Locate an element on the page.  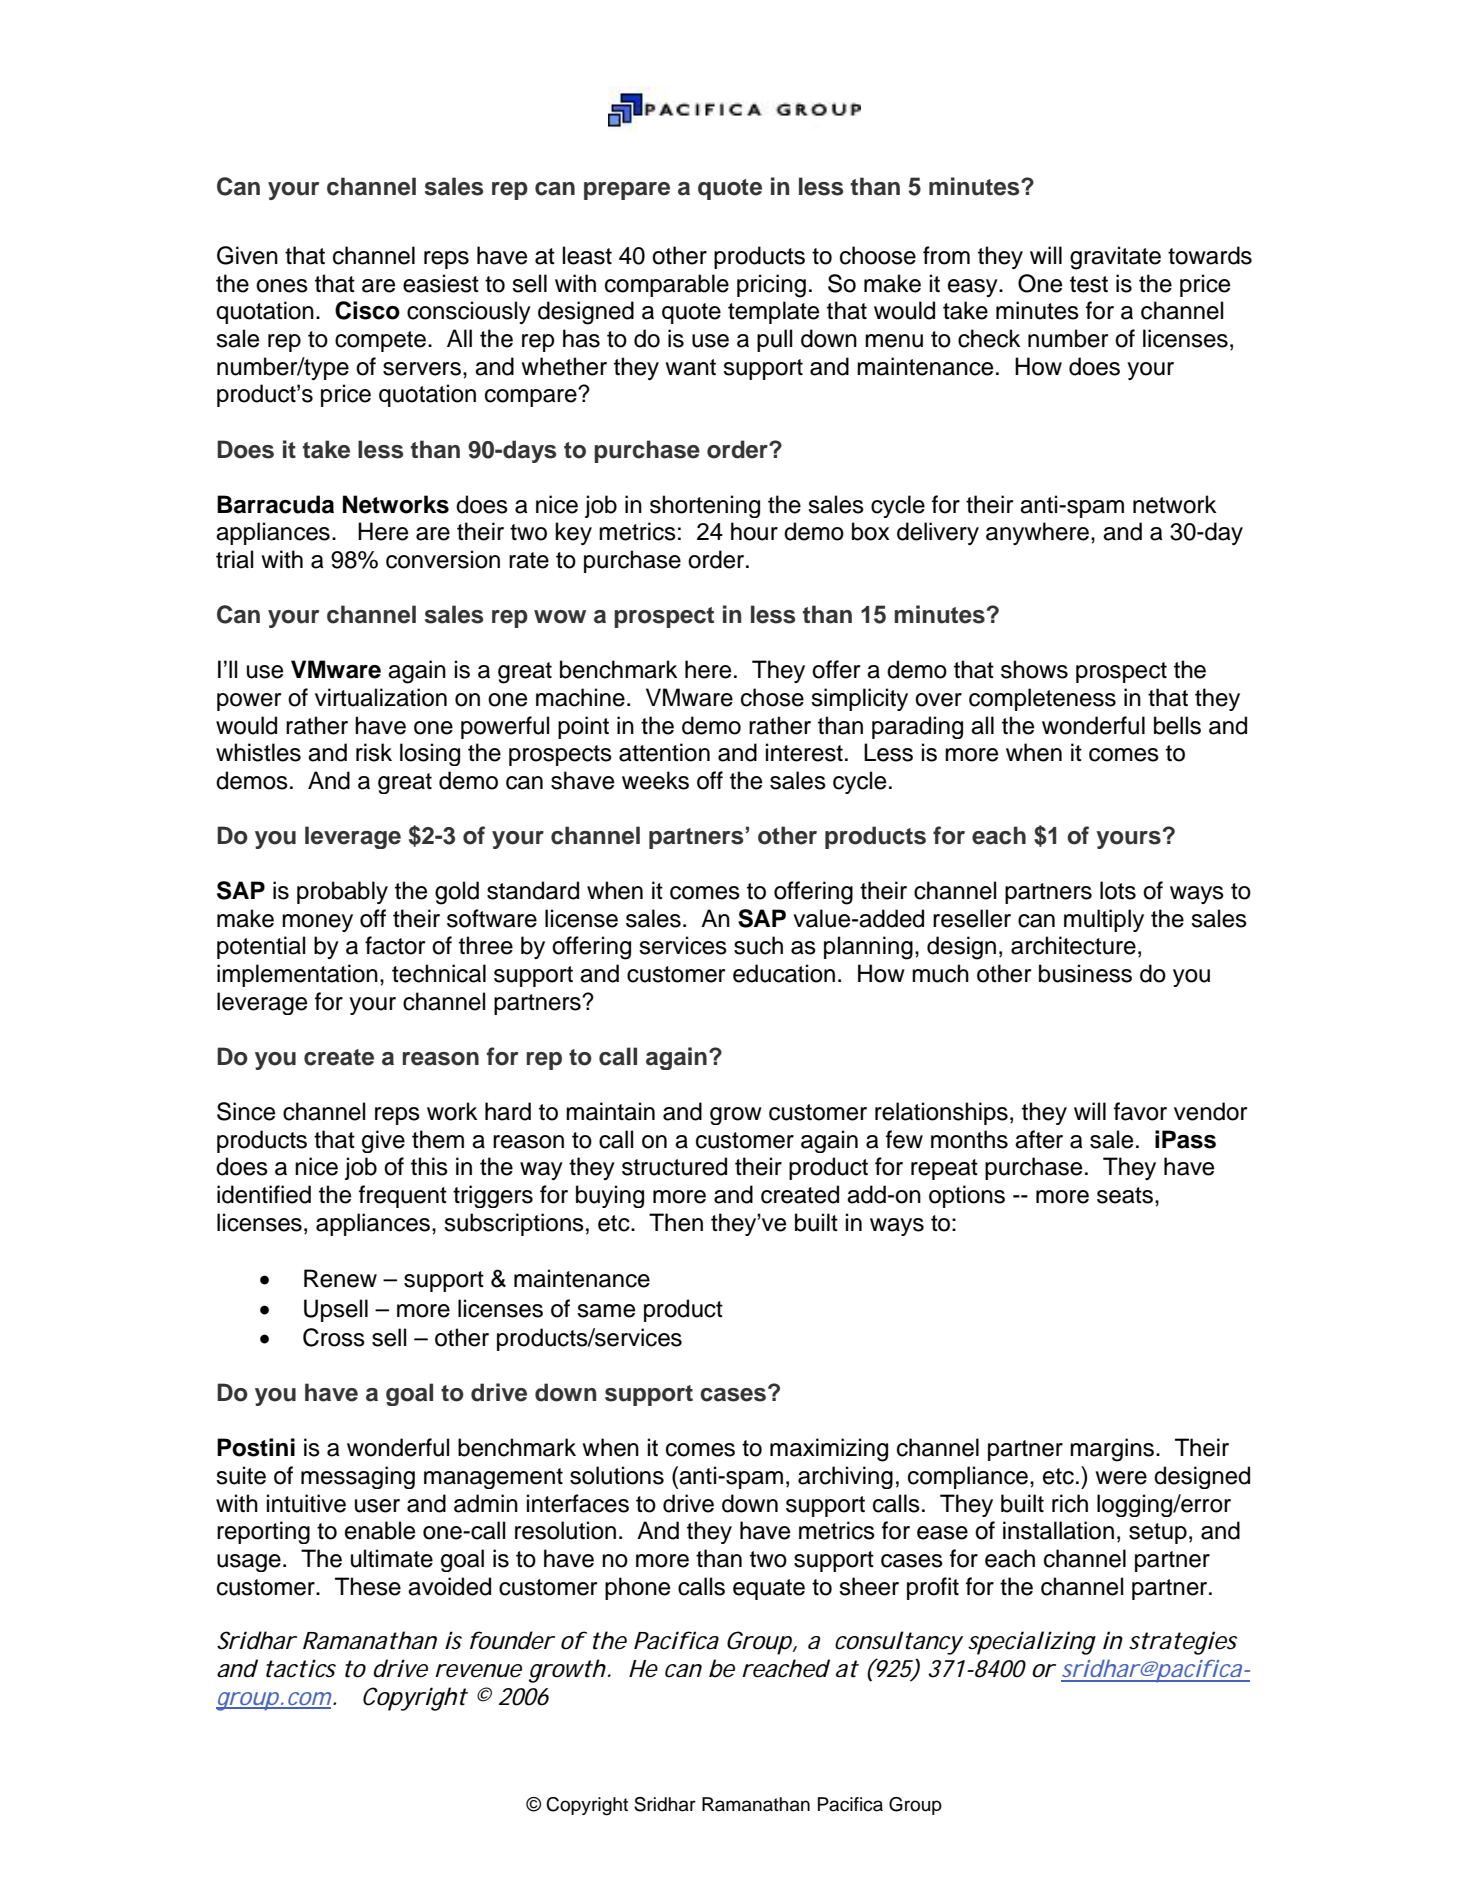
chose is located at coordinates (772, 697).
